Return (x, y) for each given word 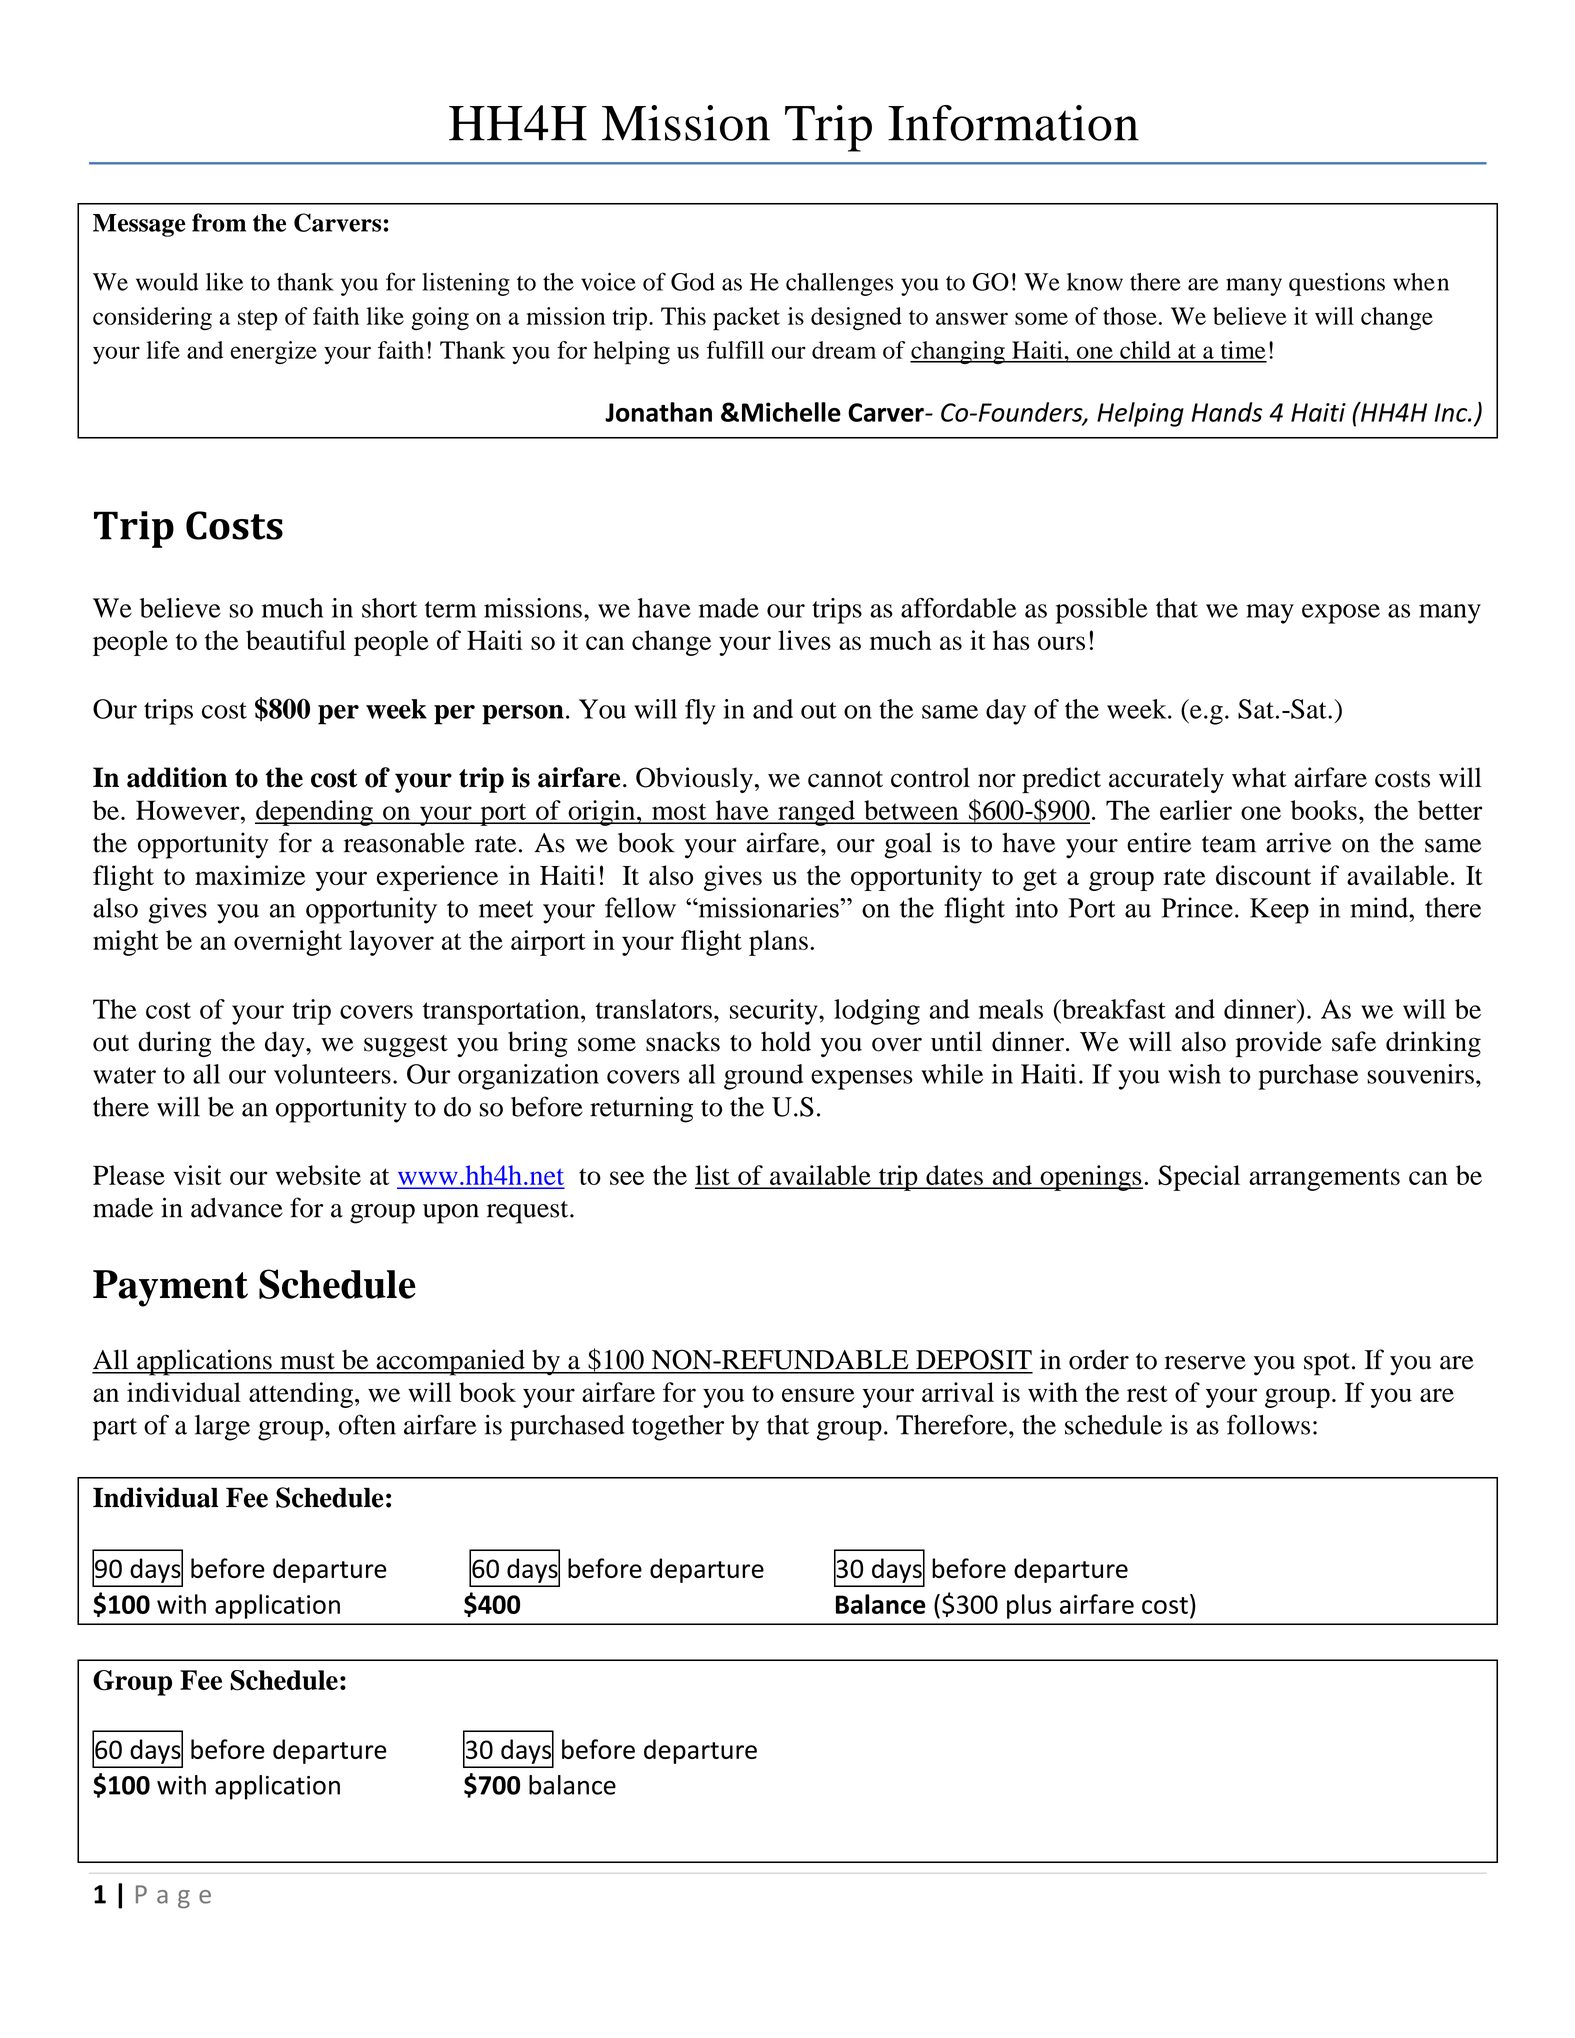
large (222, 1428)
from (219, 222)
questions (1337, 284)
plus (1029, 1606)
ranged (816, 813)
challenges (839, 284)
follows (1268, 1424)
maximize (250, 875)
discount (1263, 875)
